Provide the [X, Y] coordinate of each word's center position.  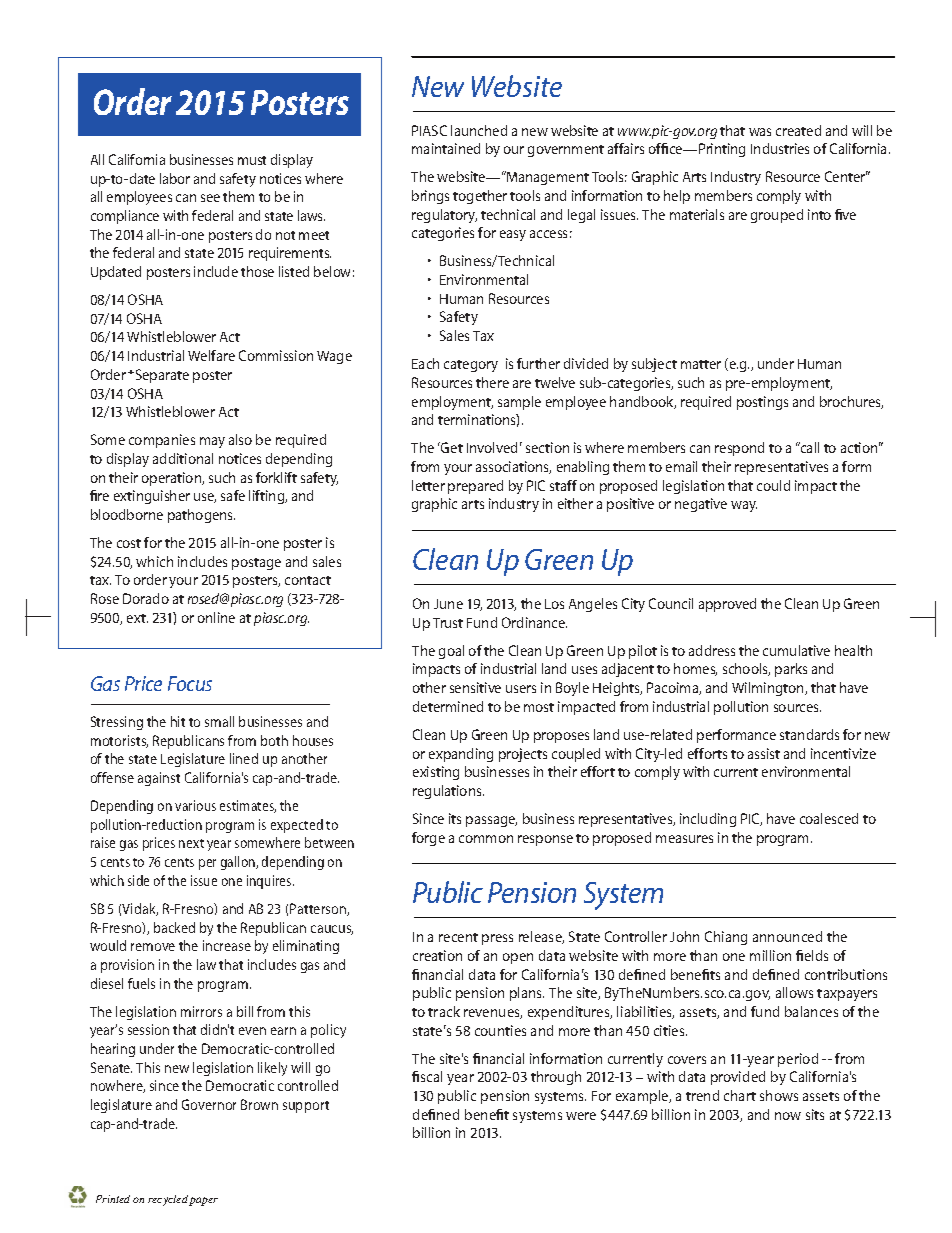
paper [203, 1201]
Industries [780, 148]
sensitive [475, 687]
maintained [446, 148]
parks [791, 670]
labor [175, 178]
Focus [190, 683]
